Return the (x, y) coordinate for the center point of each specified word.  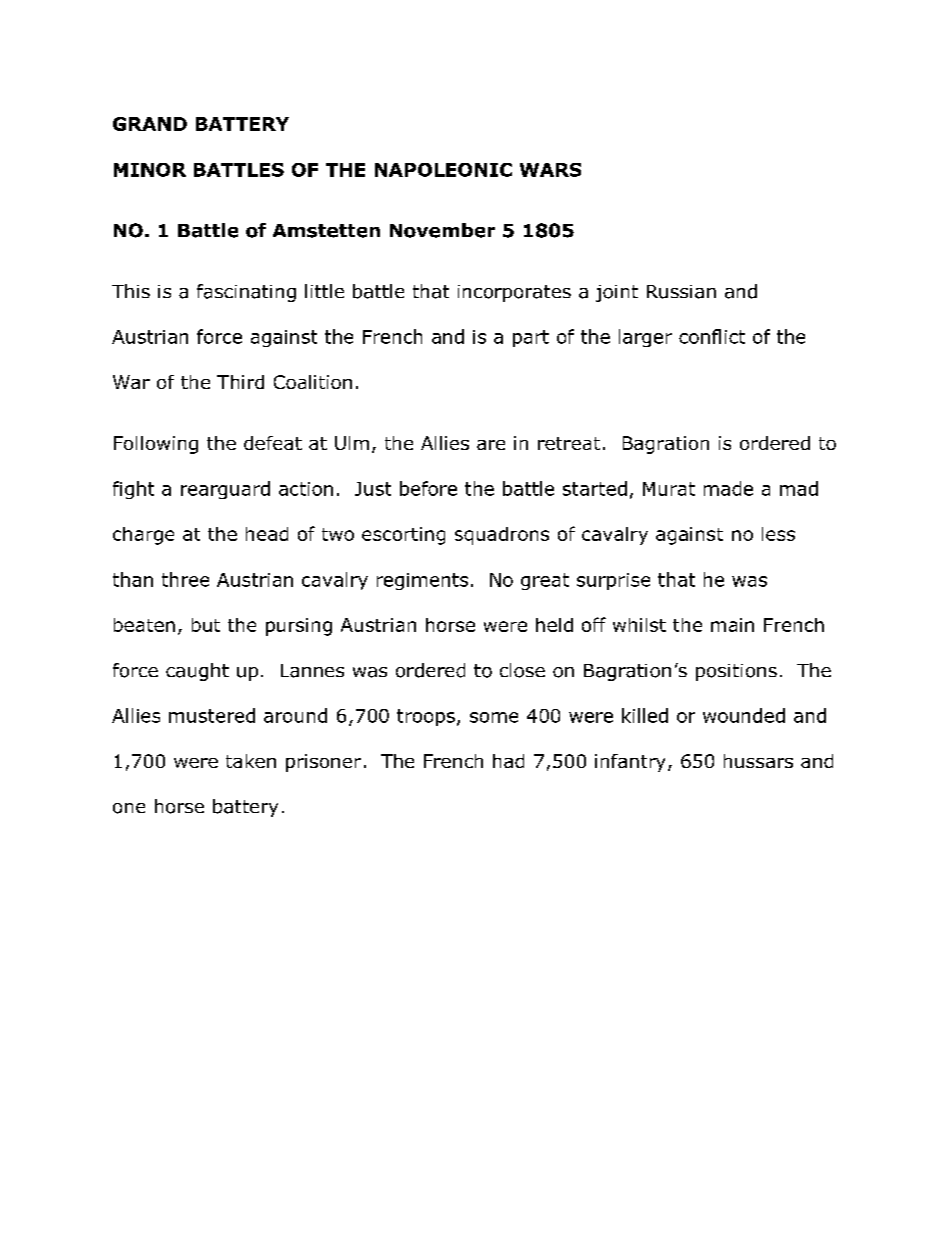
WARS (550, 170)
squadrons (502, 536)
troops (426, 717)
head (267, 534)
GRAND (150, 124)
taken (251, 761)
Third (240, 382)
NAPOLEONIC (443, 170)
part (531, 338)
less (778, 534)
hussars (758, 761)
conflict (712, 336)
